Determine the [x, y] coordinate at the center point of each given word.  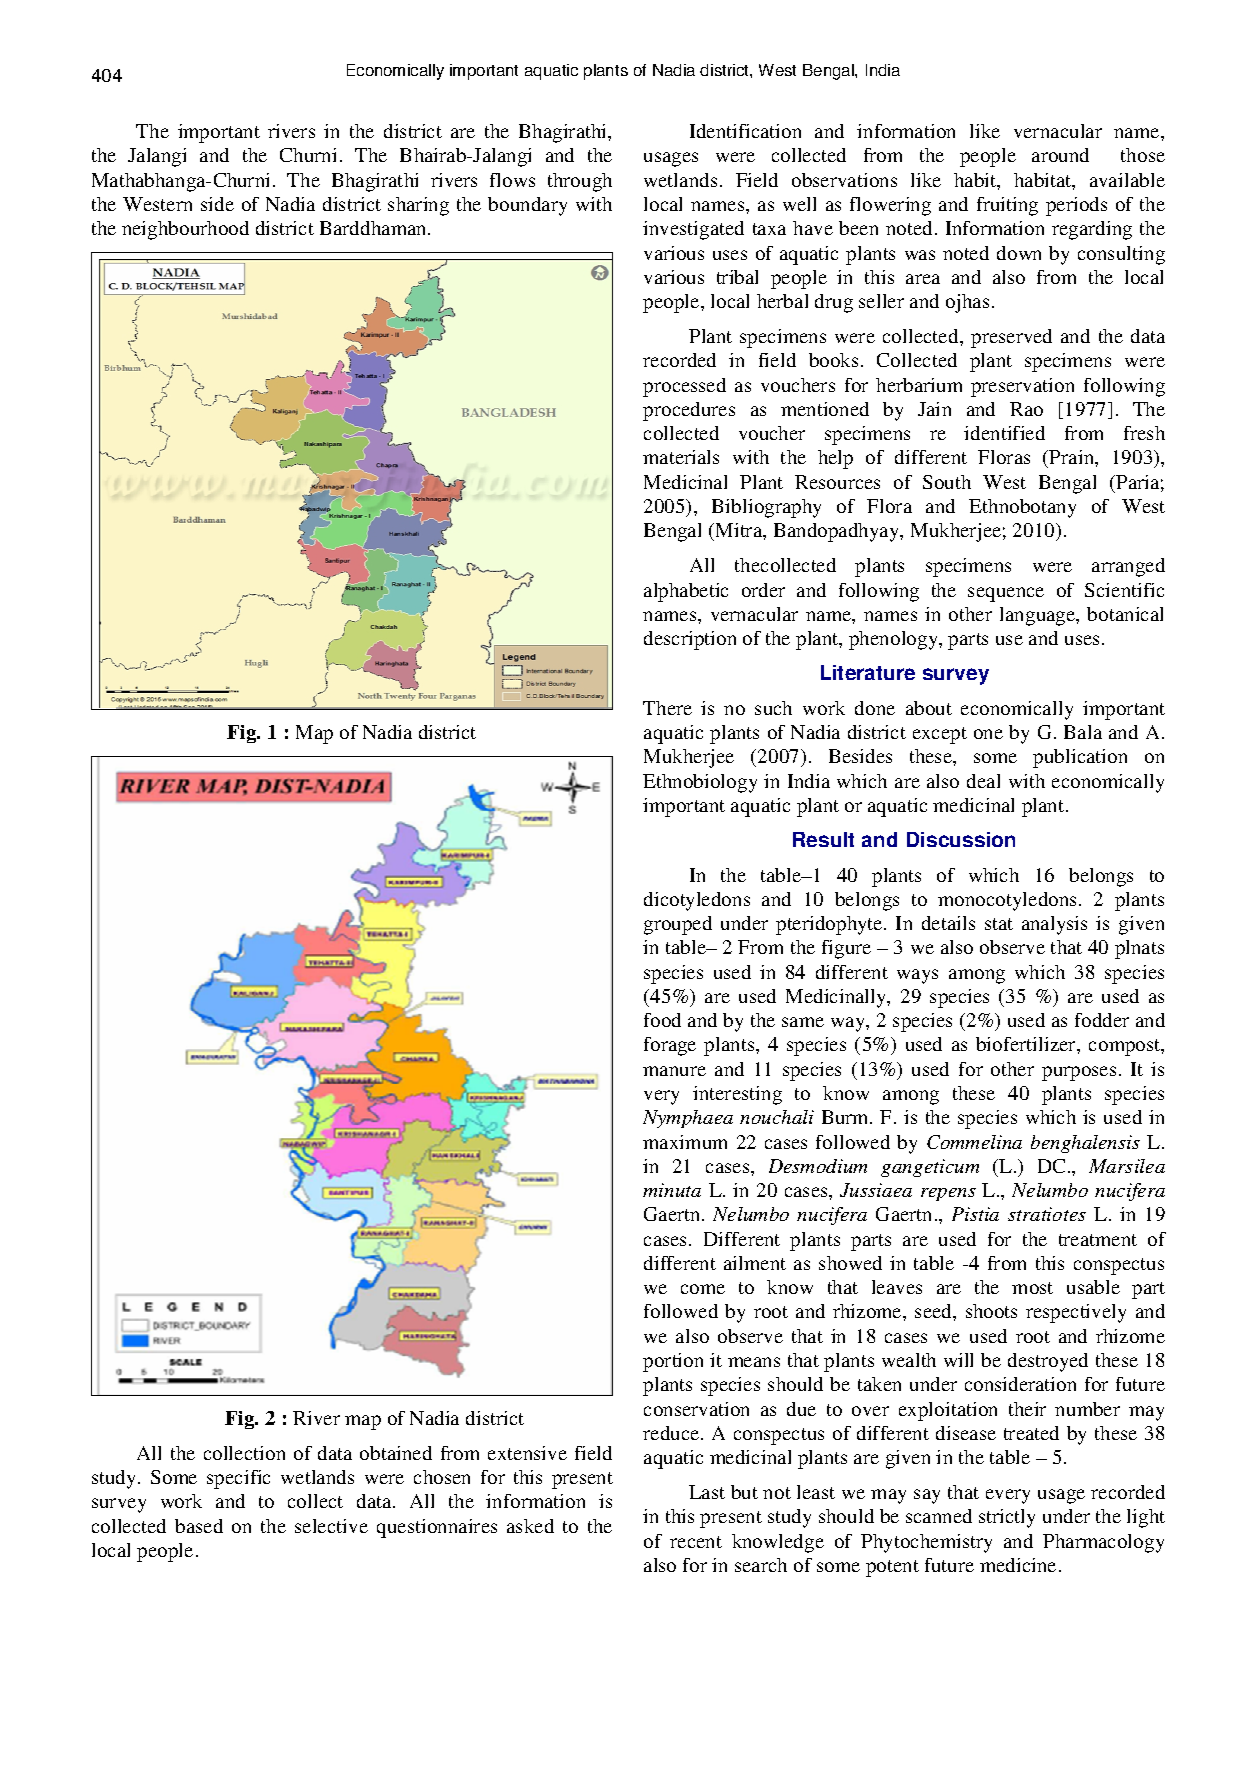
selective [331, 1526]
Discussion [961, 839]
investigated [693, 230]
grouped [678, 925]
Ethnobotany [1022, 508]
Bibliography [766, 508]
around [1060, 155]
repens [948, 1194]
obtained [396, 1453]
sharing [418, 206]
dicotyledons [697, 901]
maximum [685, 1142]
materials [681, 457]
